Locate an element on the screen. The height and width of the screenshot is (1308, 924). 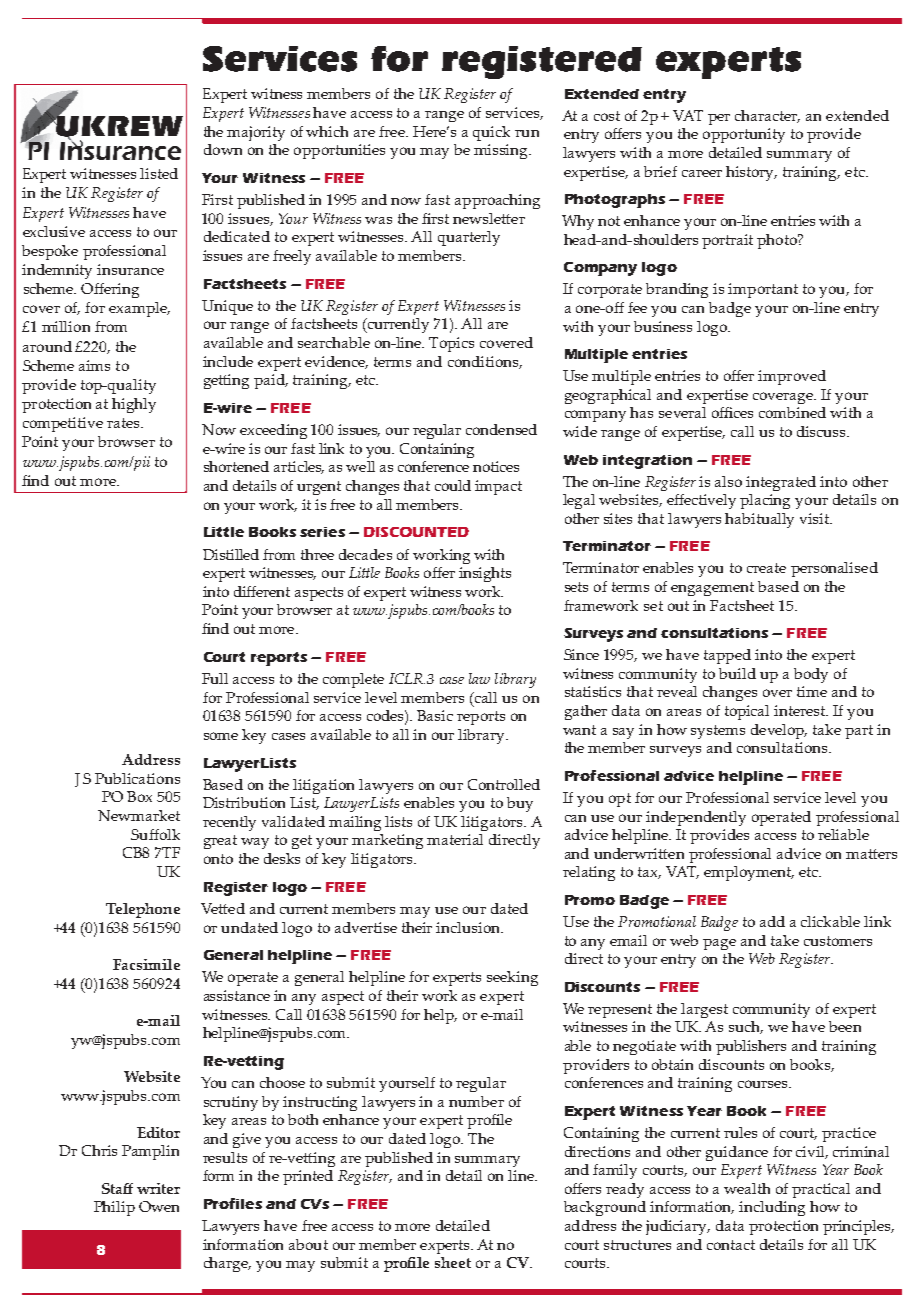
combined is located at coordinates (792, 412).
